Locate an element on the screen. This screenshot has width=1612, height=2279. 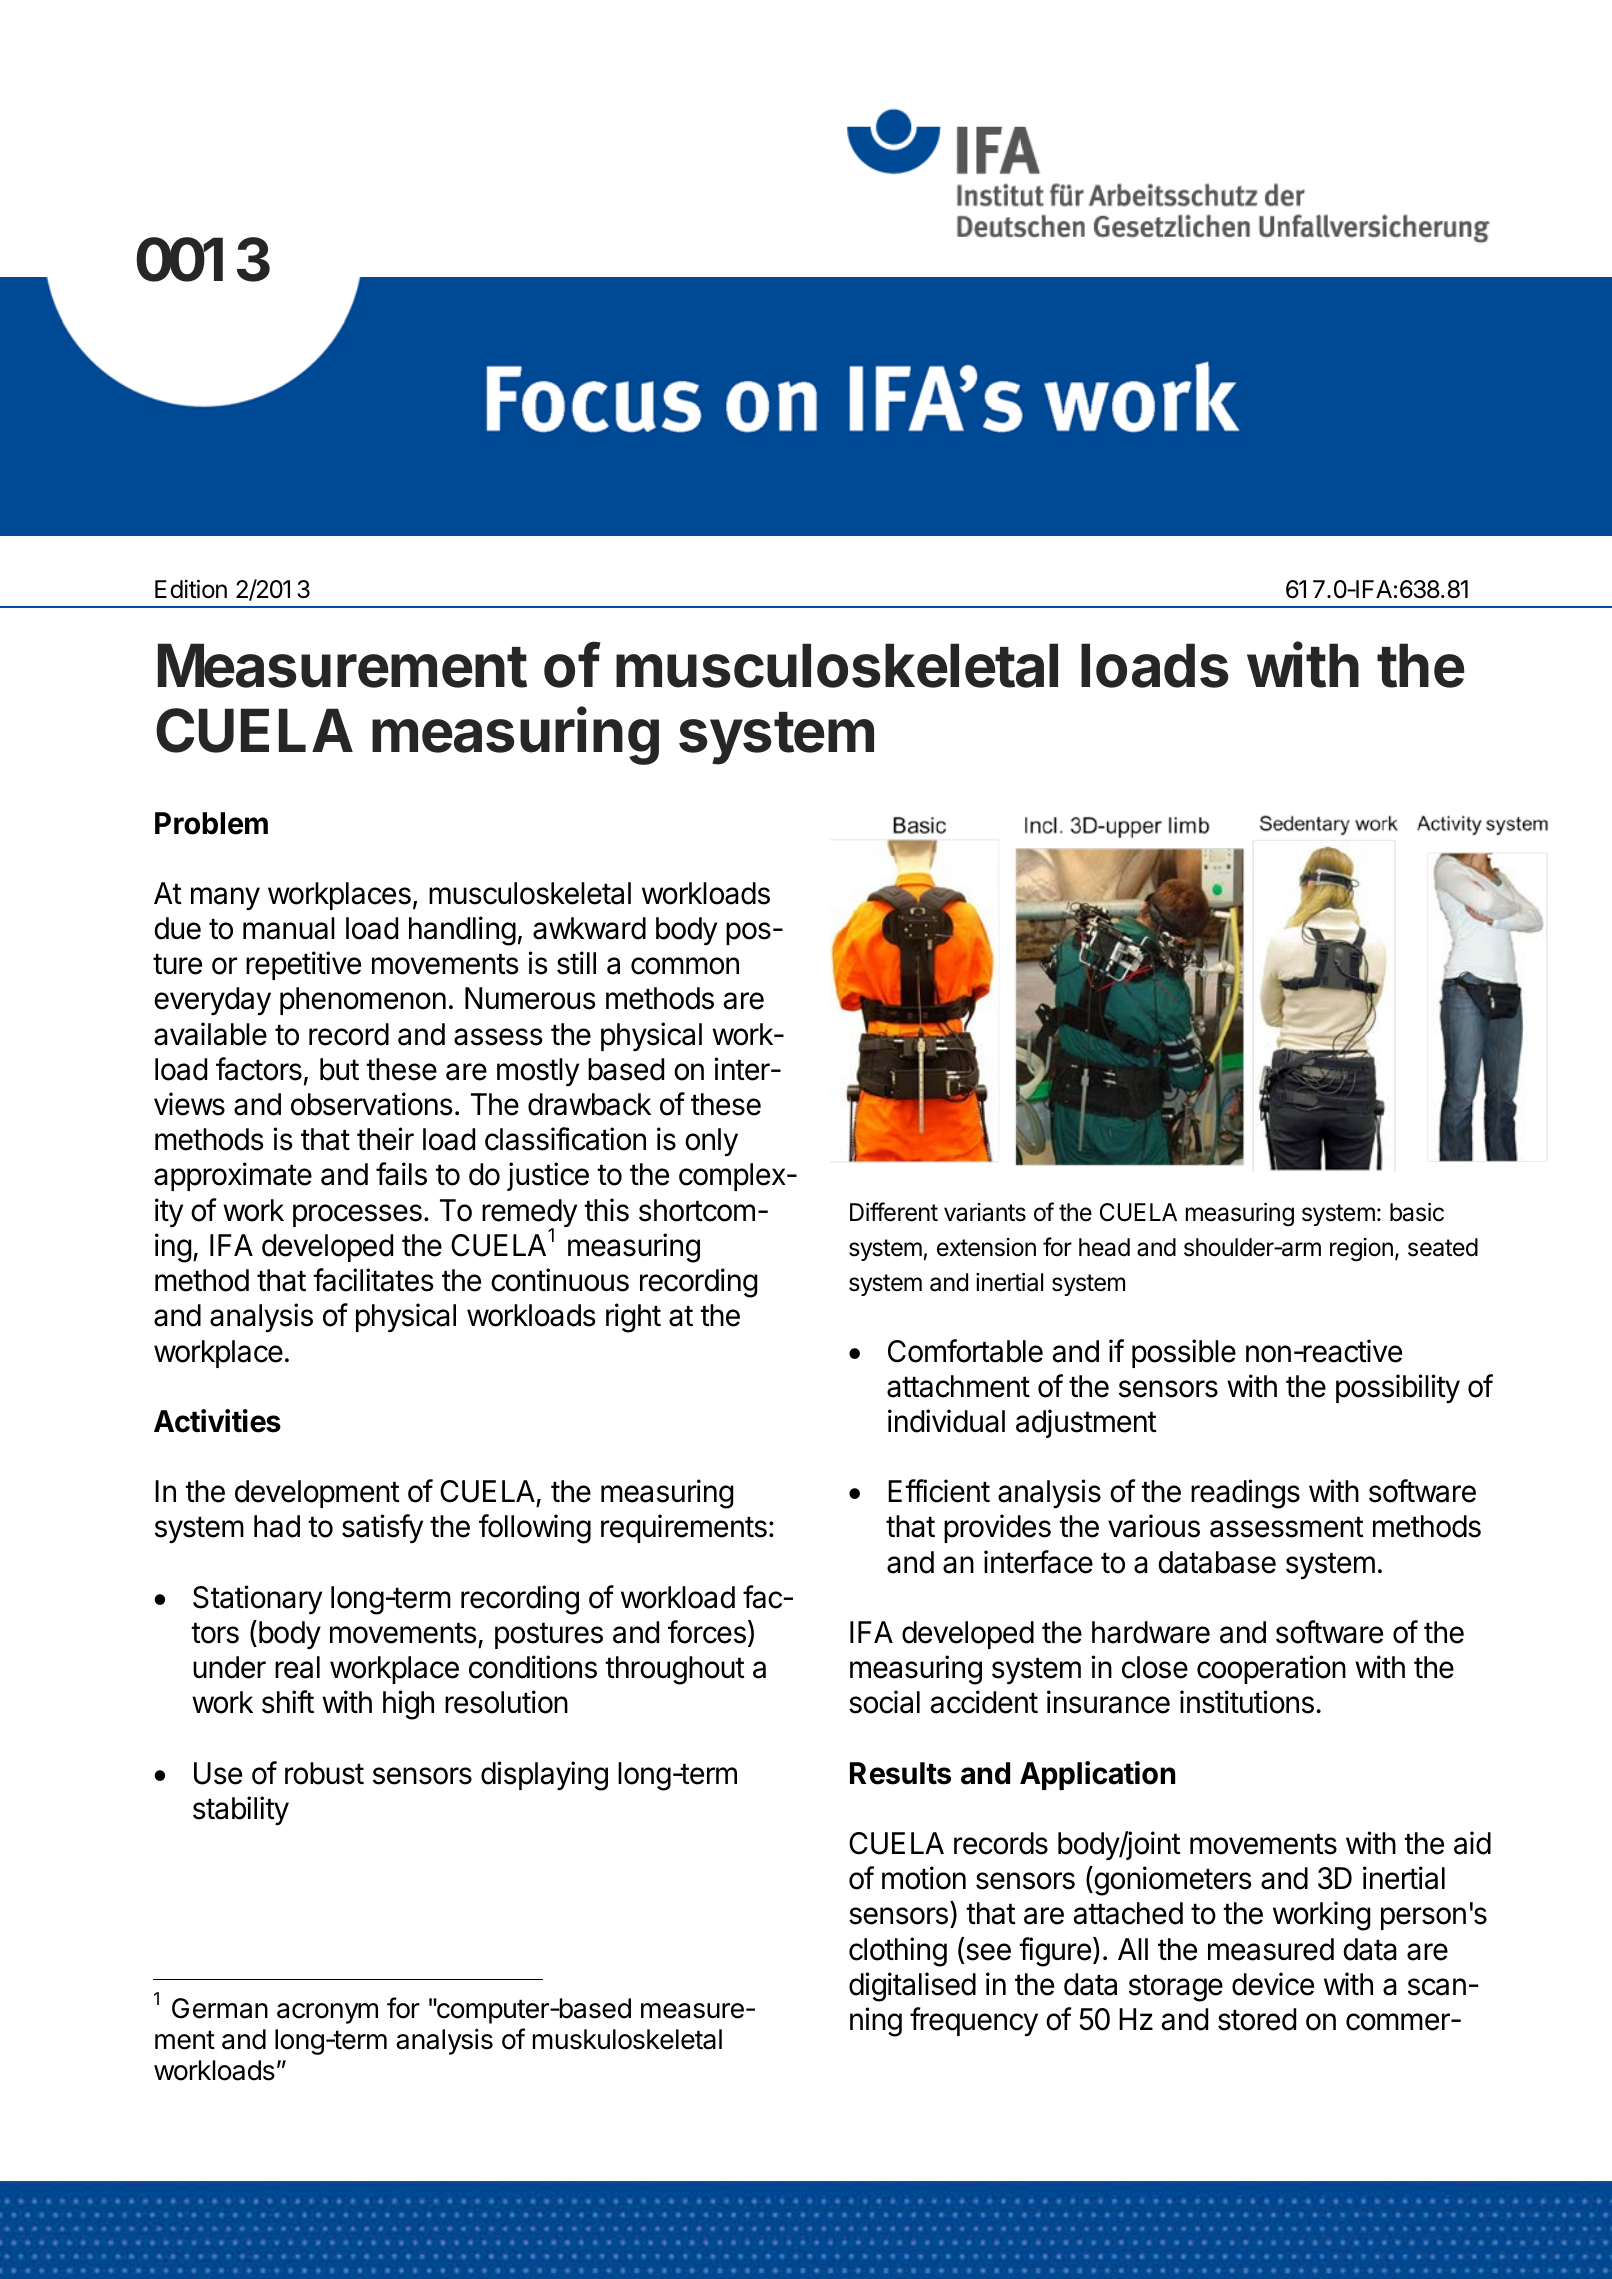
basic is located at coordinates (1417, 1212).
